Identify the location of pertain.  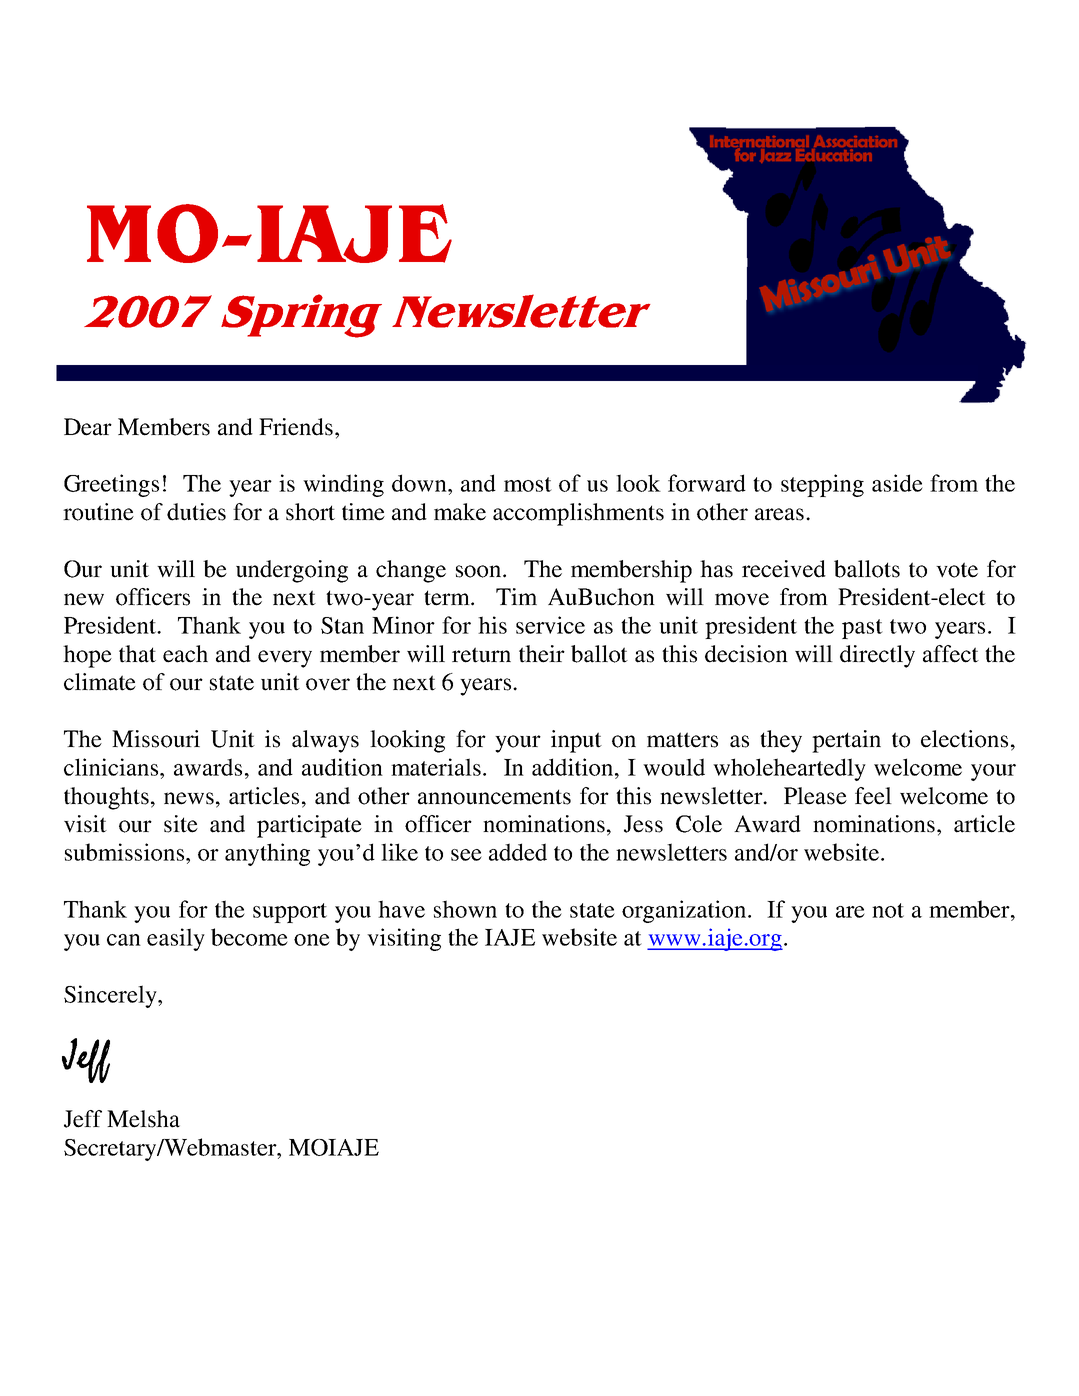
(846, 741).
